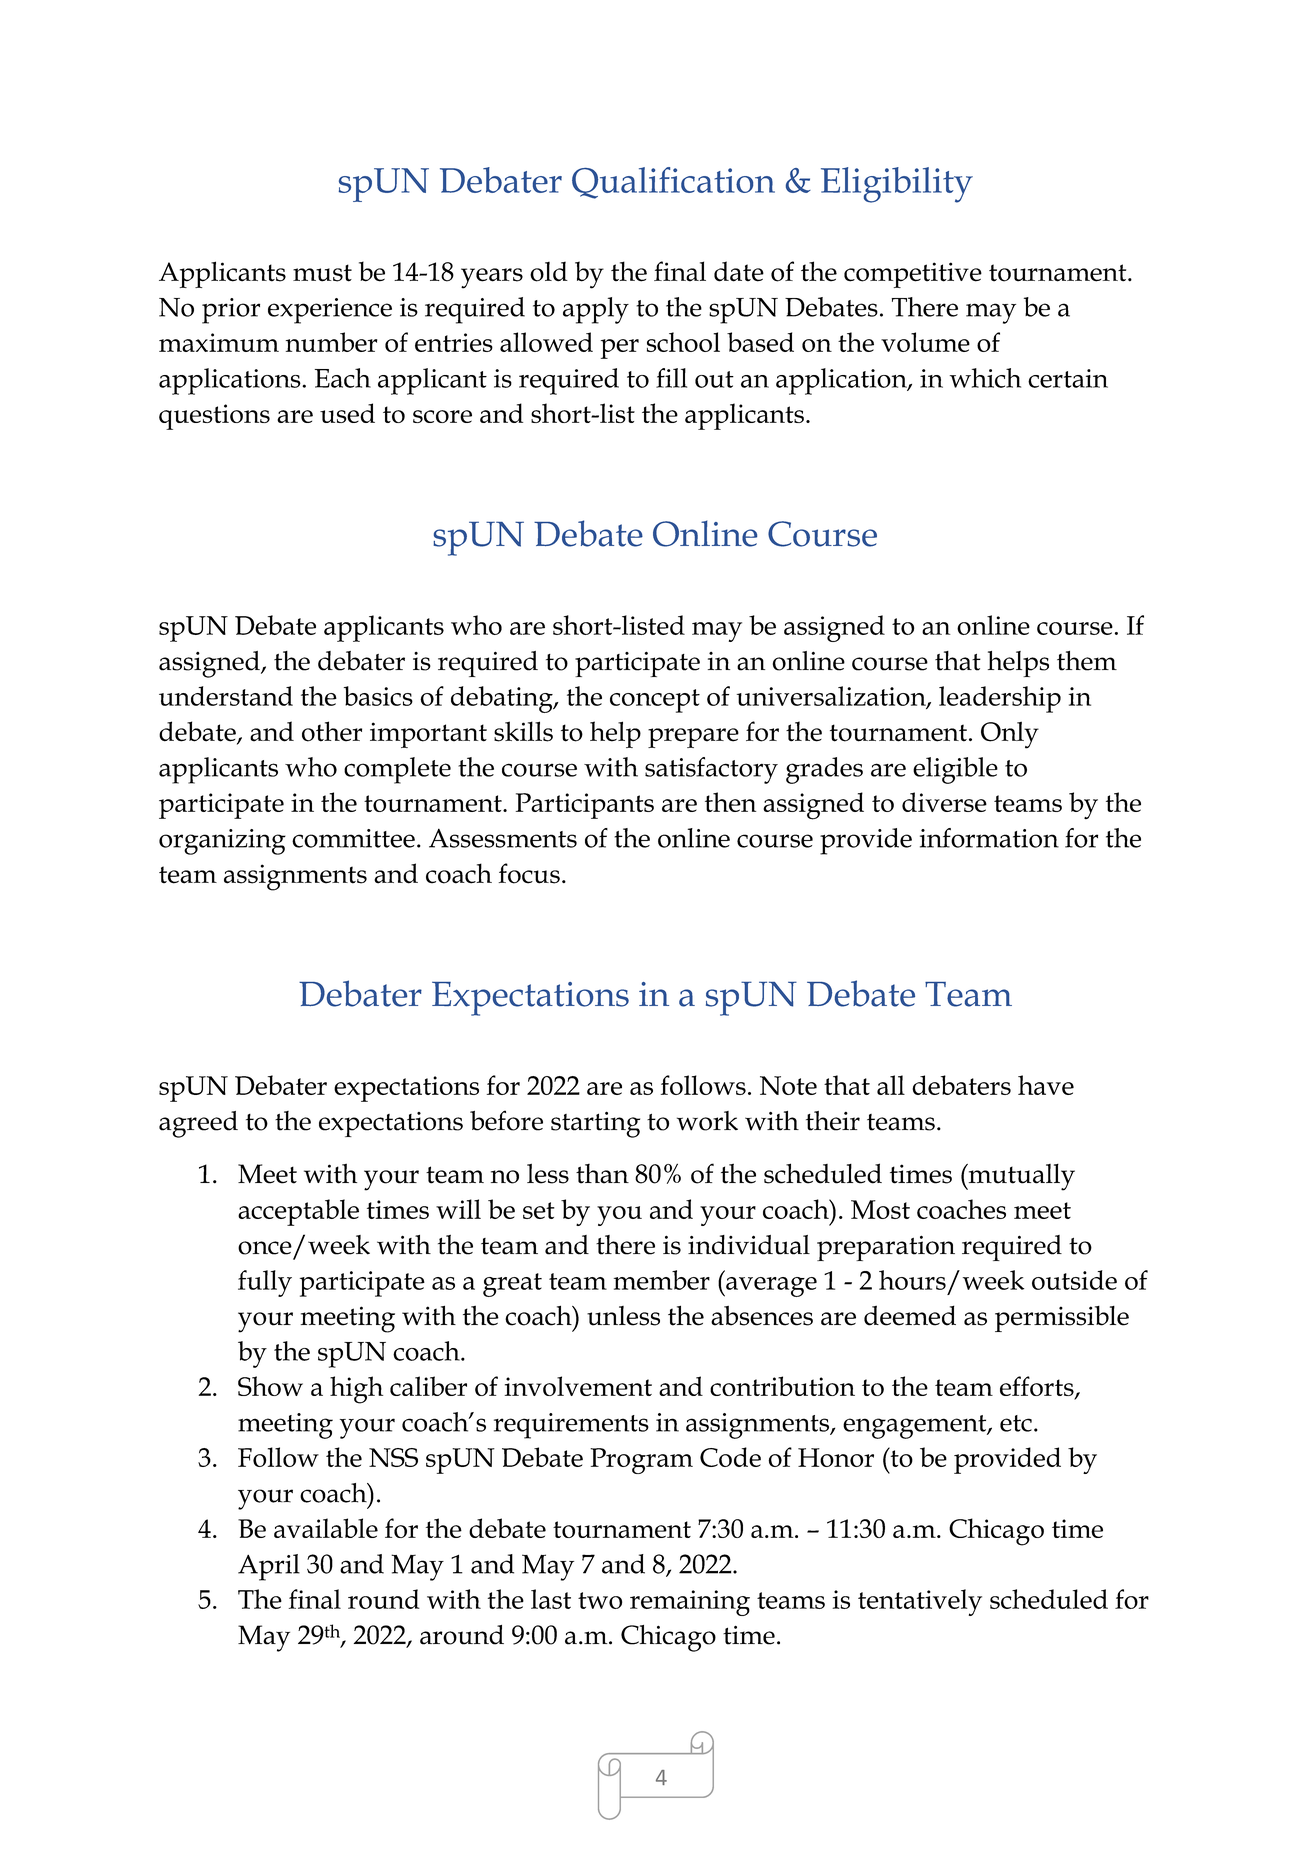 The height and width of the screenshot is (1855, 1311). What do you see at coordinates (600, 1600) in the screenshot?
I see `two` at bounding box center [600, 1600].
